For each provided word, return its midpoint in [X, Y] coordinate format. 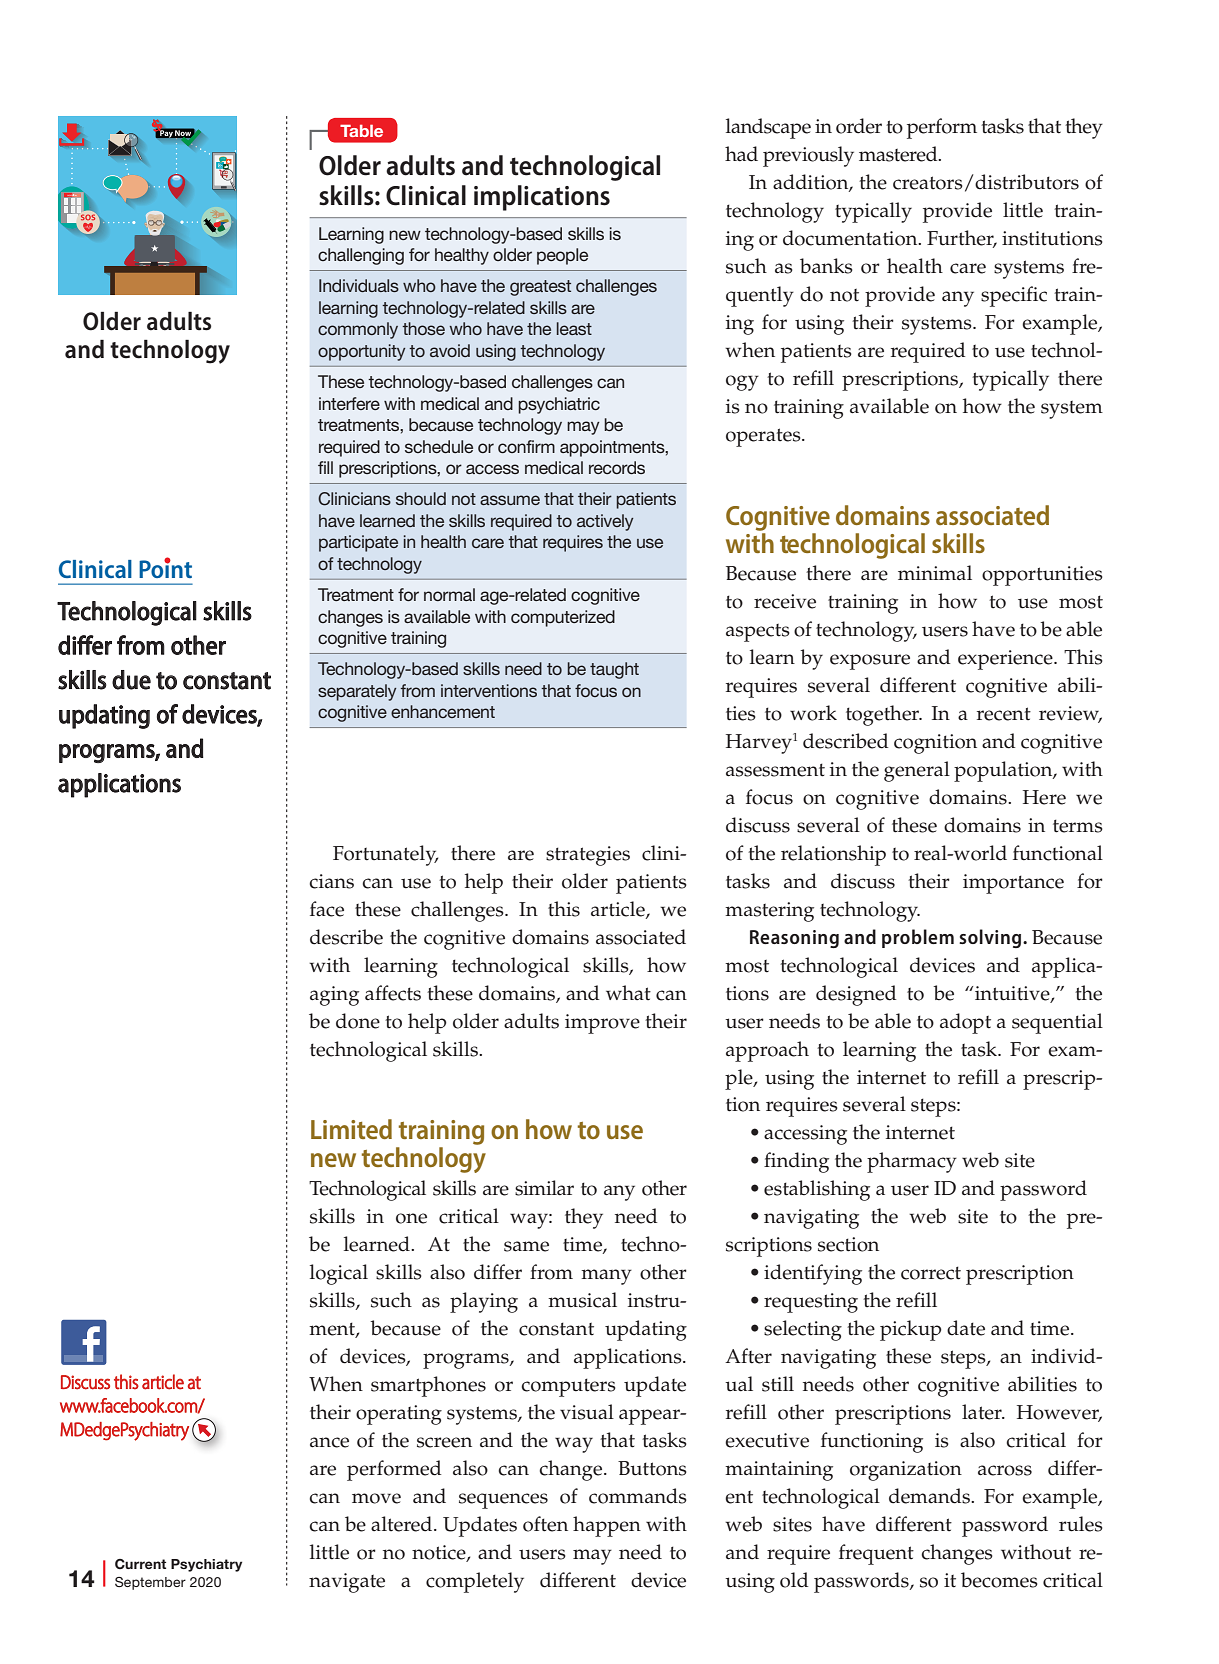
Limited [351, 1129]
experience [1006, 660]
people [562, 256]
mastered [899, 154]
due [131, 680]
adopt [965, 1023]
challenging [361, 256]
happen [607, 1526]
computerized [563, 618]
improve [602, 1024]
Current [140, 1564]
